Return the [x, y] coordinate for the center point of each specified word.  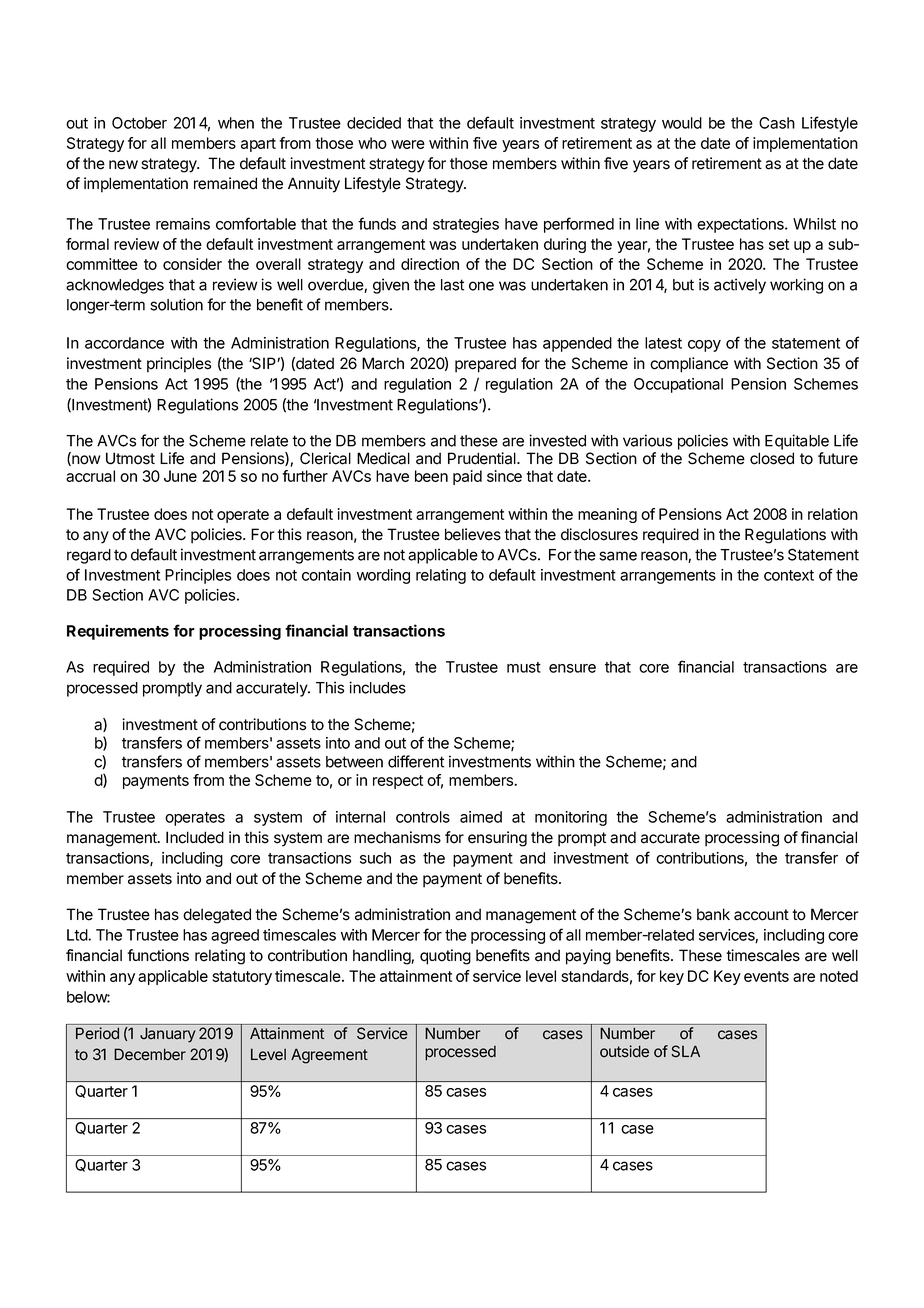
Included [195, 837]
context [789, 575]
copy [704, 346]
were [408, 144]
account [761, 915]
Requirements [118, 632]
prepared [485, 365]
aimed [481, 817]
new [123, 165]
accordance [124, 343]
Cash [777, 123]
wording [383, 576]
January [168, 1035]
